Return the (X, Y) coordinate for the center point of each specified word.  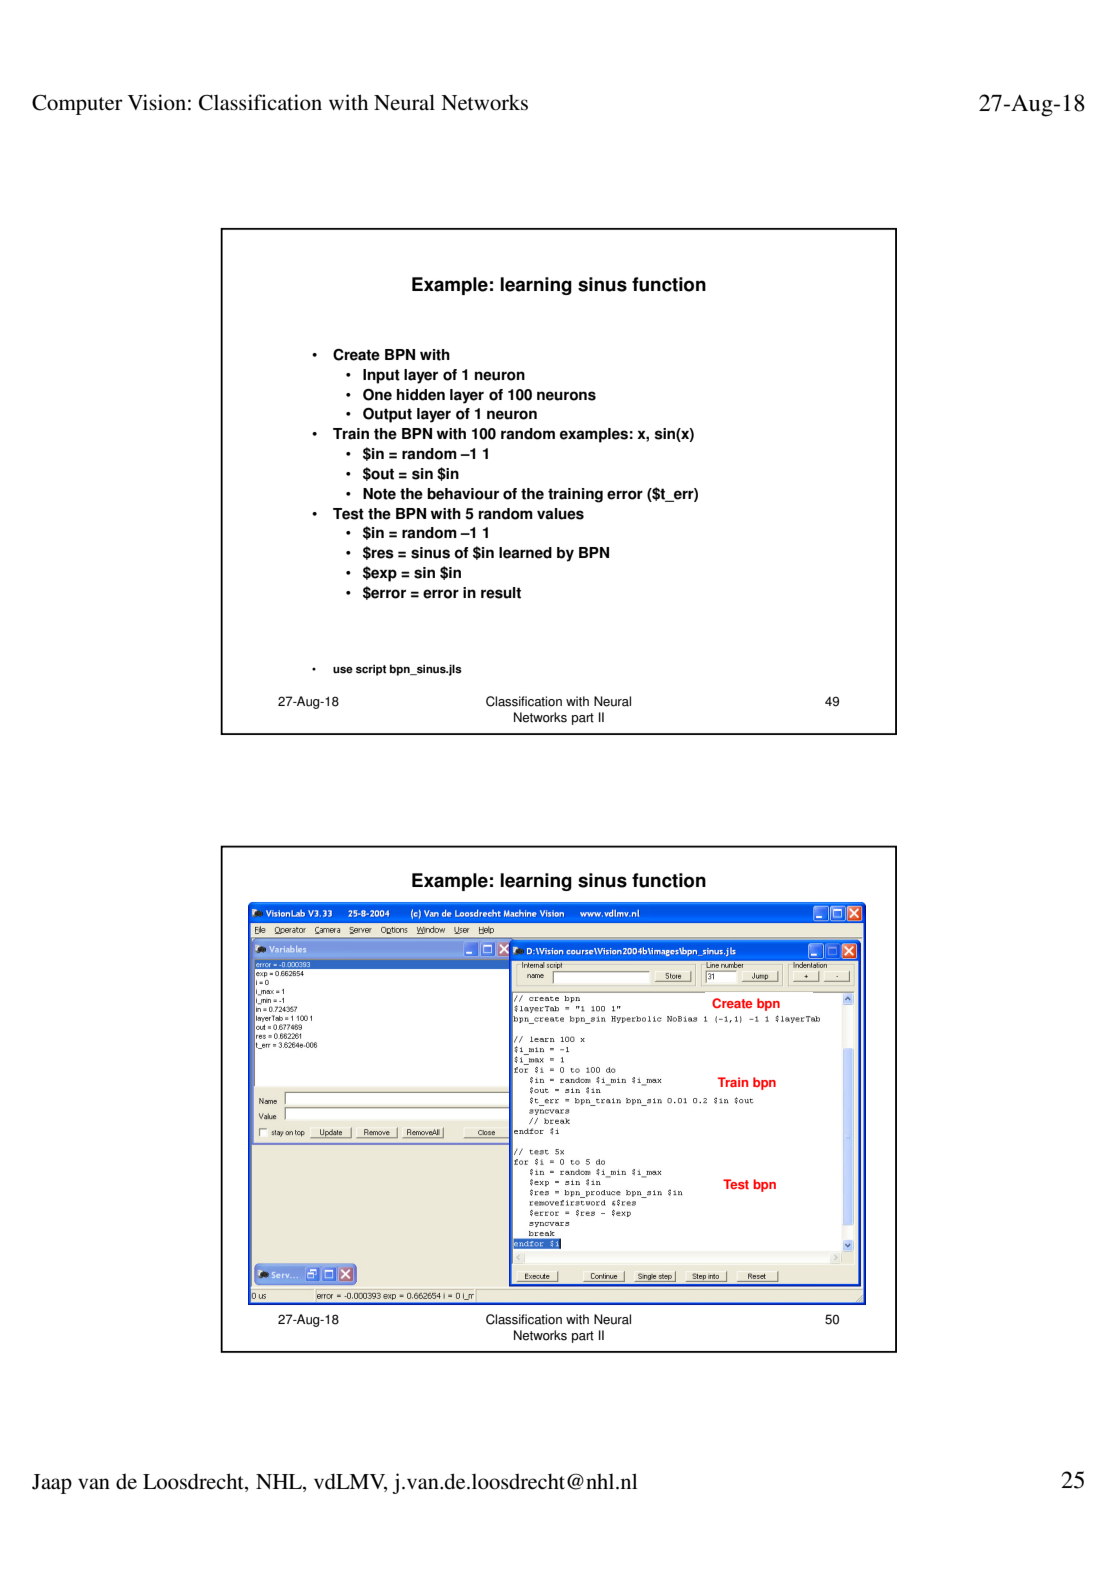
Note (379, 494)
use (343, 670)
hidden (421, 395)
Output (387, 415)
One (377, 395)
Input (381, 376)
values (560, 514)
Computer (77, 104)
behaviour (463, 494)
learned (525, 553)
